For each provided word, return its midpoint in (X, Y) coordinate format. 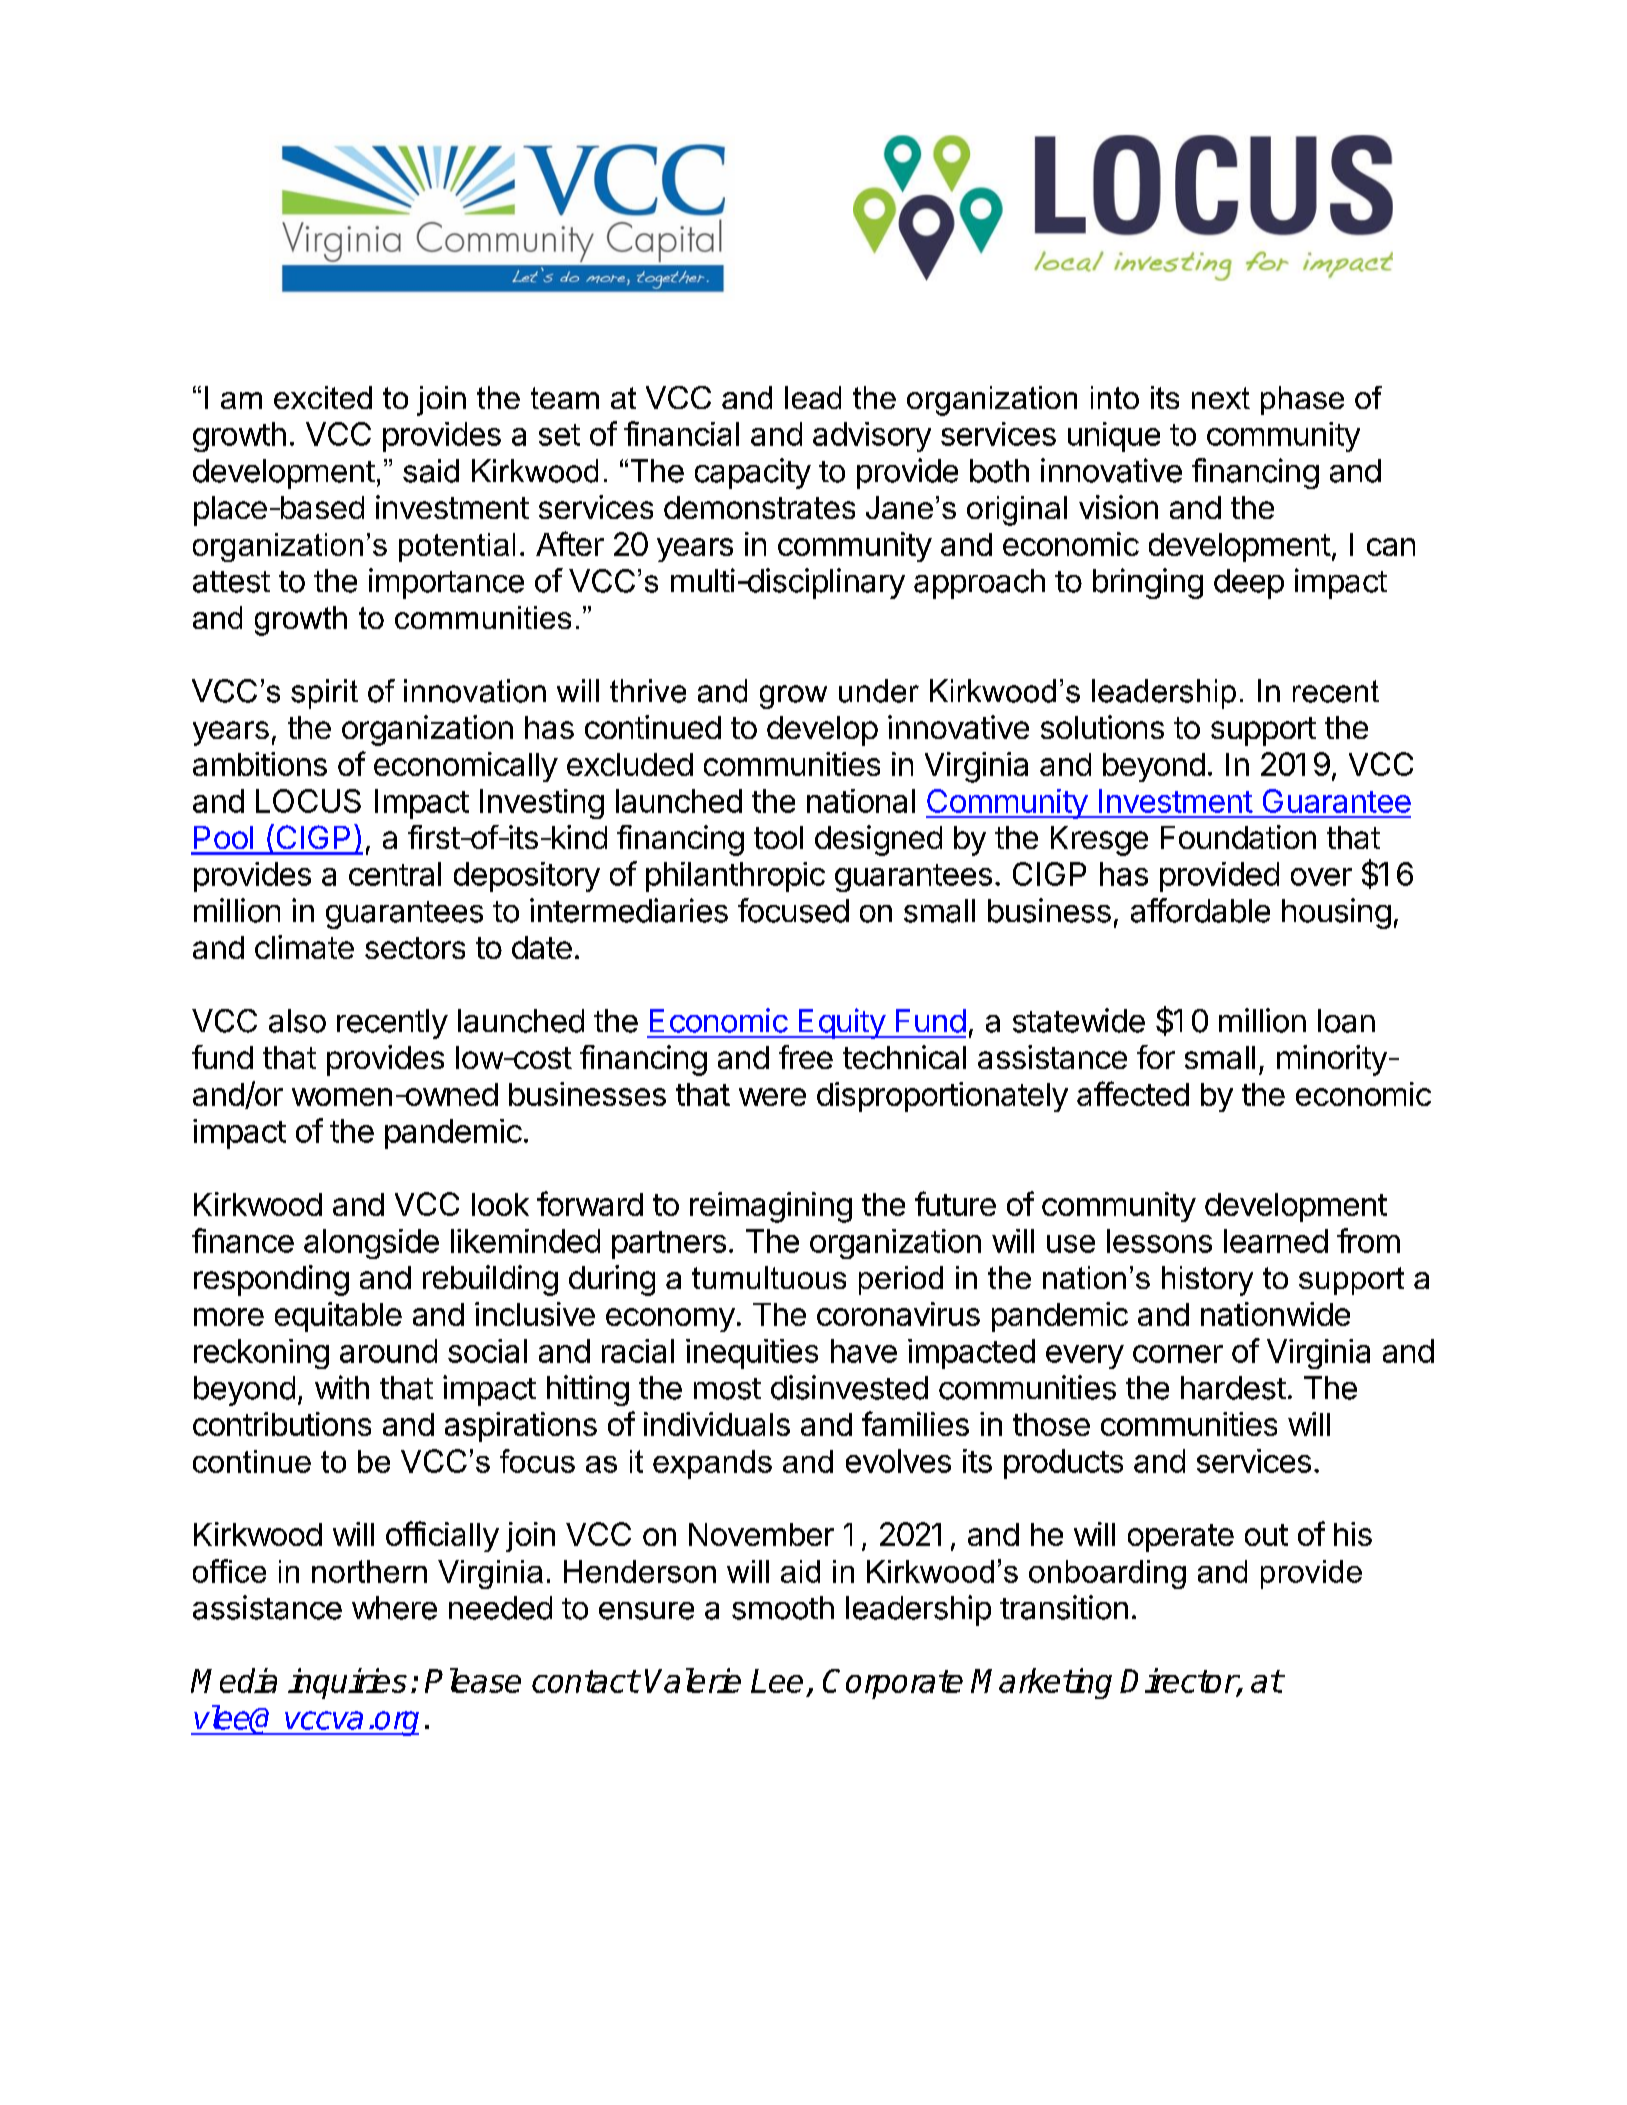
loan (1346, 1021)
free (806, 1057)
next (1221, 398)
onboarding (1107, 1574)
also (297, 1021)
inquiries (347, 1683)
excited (323, 397)
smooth (783, 1608)
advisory (872, 437)
